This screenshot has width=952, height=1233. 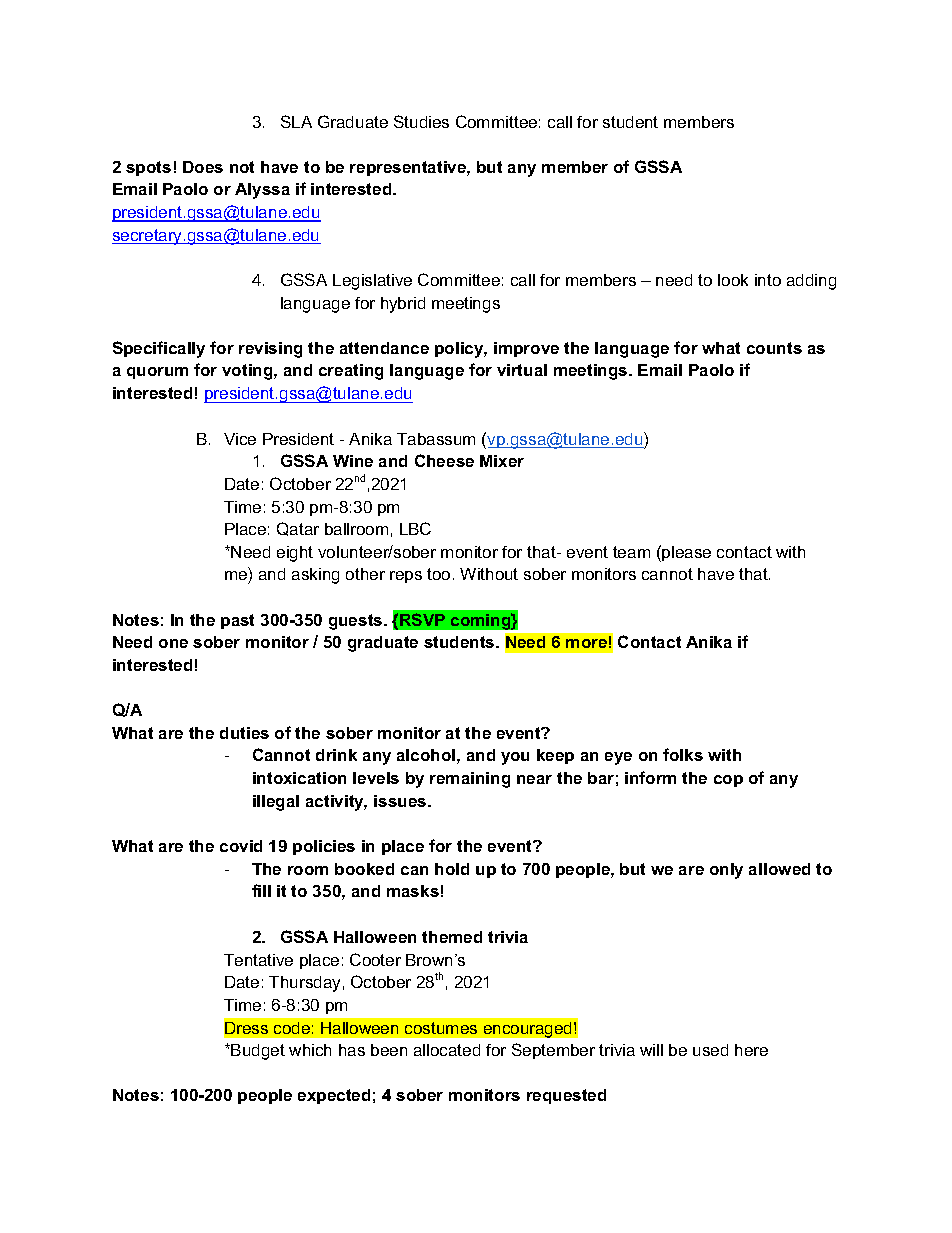 What do you see at coordinates (257, 1052) in the screenshot?
I see `Budget` at bounding box center [257, 1052].
